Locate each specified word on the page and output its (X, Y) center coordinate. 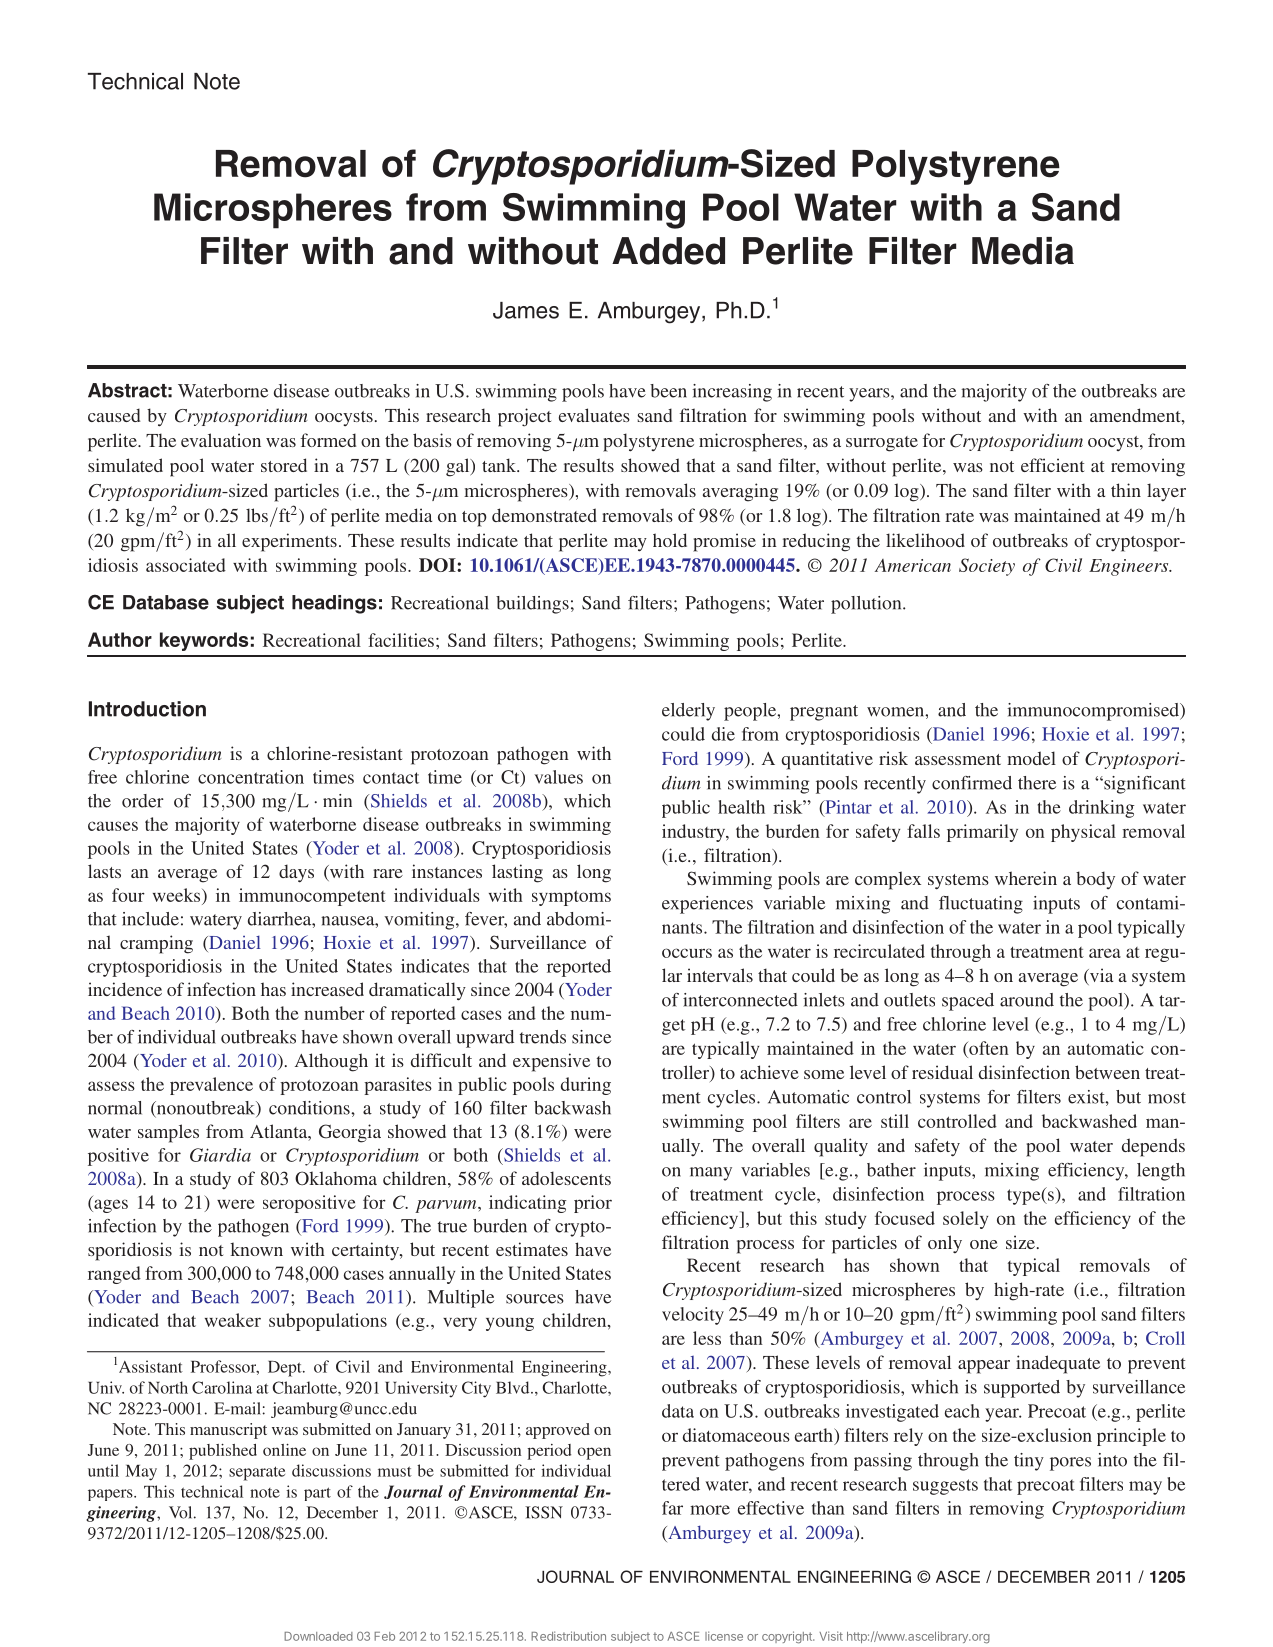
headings (334, 604)
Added (668, 251)
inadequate (1058, 1364)
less (707, 1338)
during (586, 1086)
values (558, 777)
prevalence (211, 1086)
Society (987, 567)
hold (670, 540)
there (1037, 783)
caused (114, 415)
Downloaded (318, 1636)
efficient (1052, 465)
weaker (233, 1320)
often (988, 1048)
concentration (251, 777)
